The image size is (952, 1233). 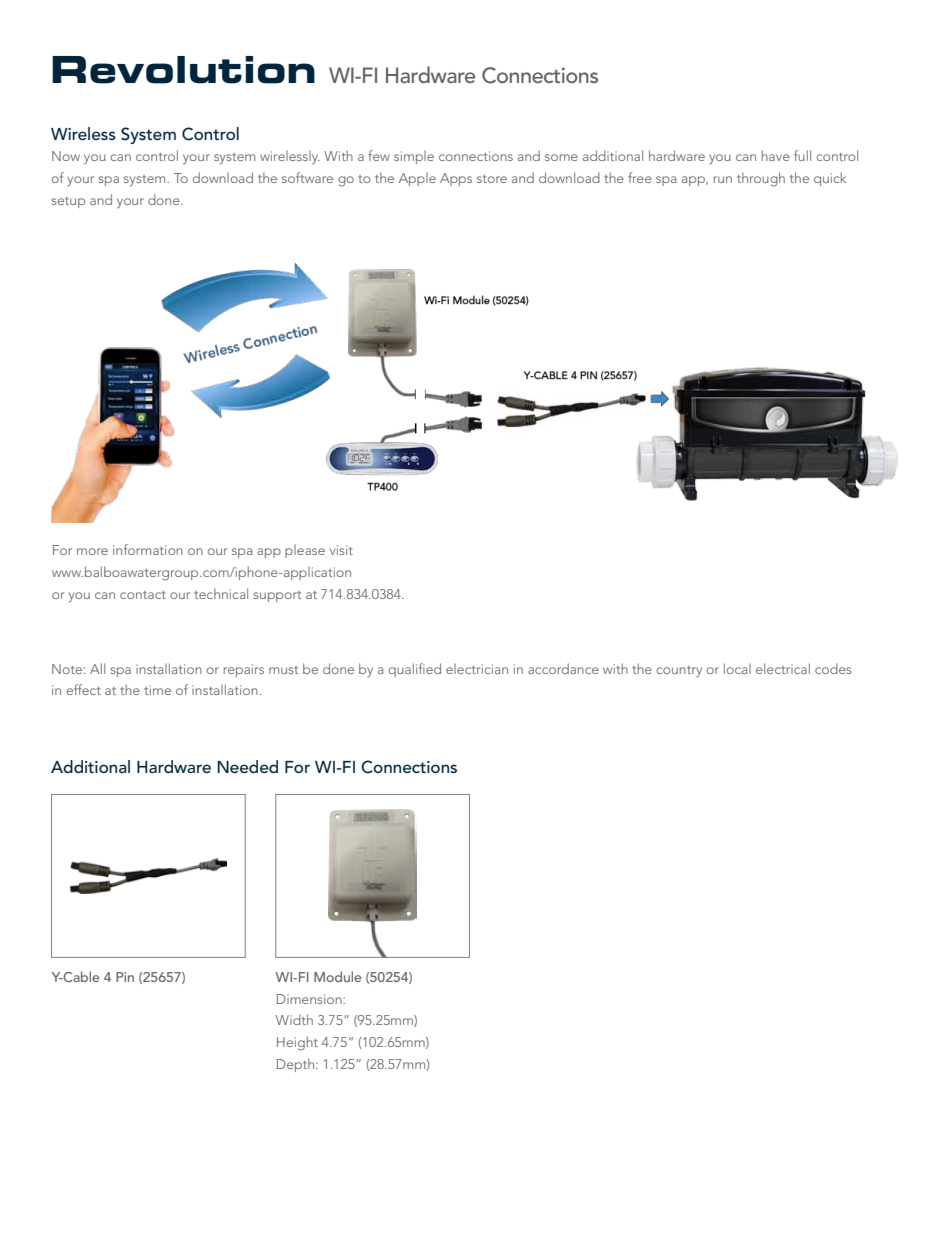 I want to click on visit, so click(x=341, y=550).
